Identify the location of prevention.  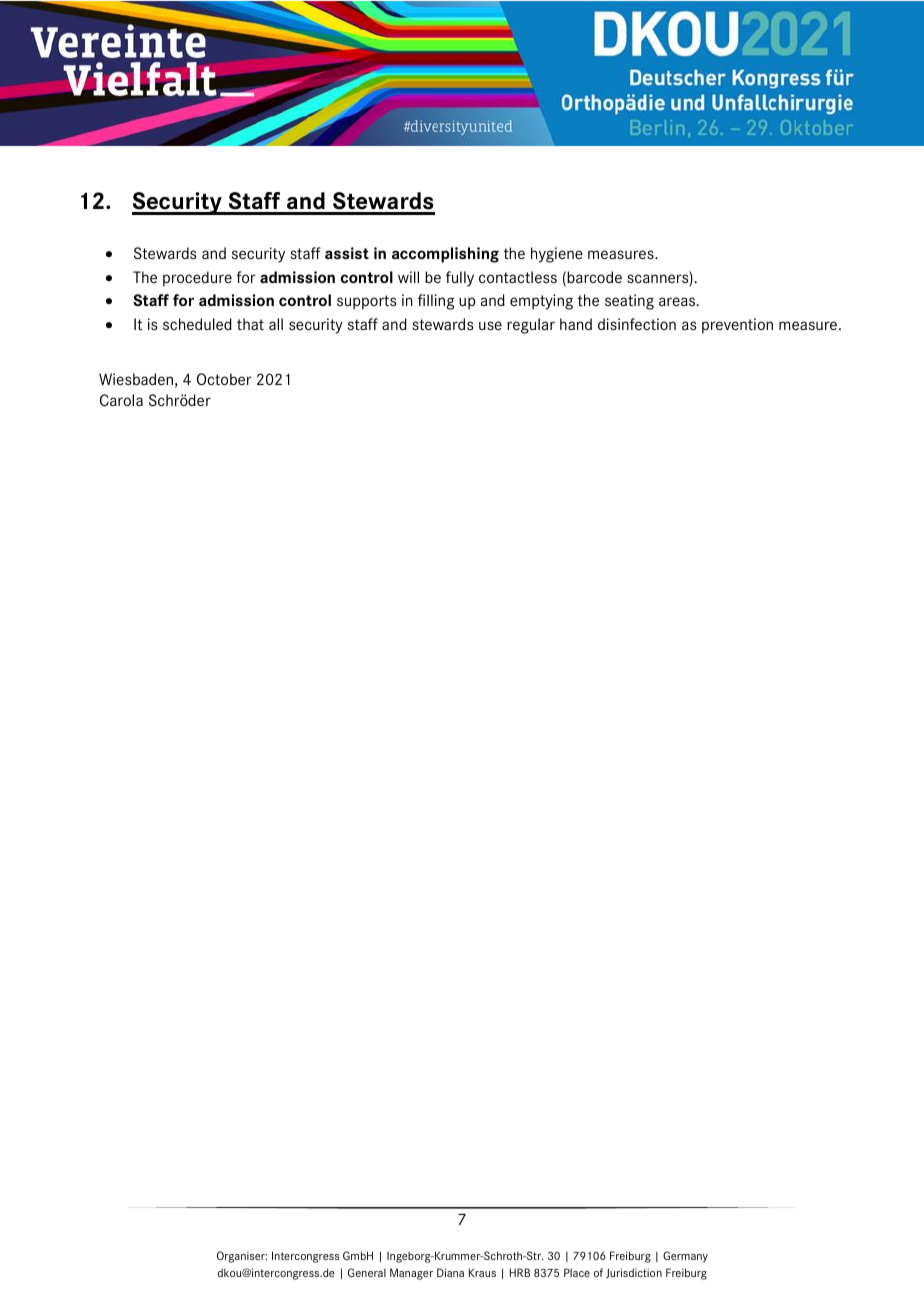
(737, 326).
